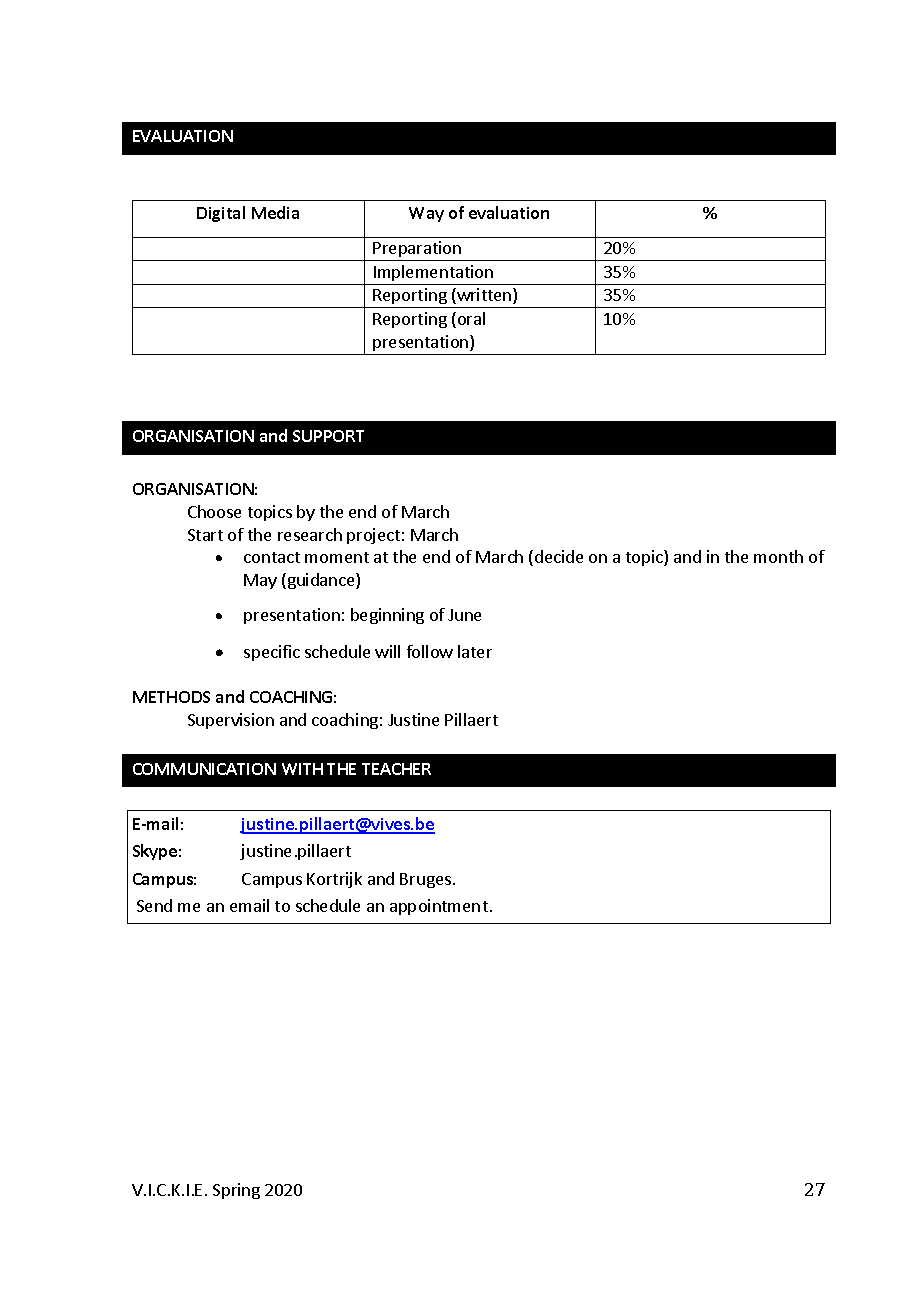 Image resolution: width=924 pixels, height=1308 pixels. What do you see at coordinates (302, 769) in the page?
I see `WITH` at bounding box center [302, 769].
